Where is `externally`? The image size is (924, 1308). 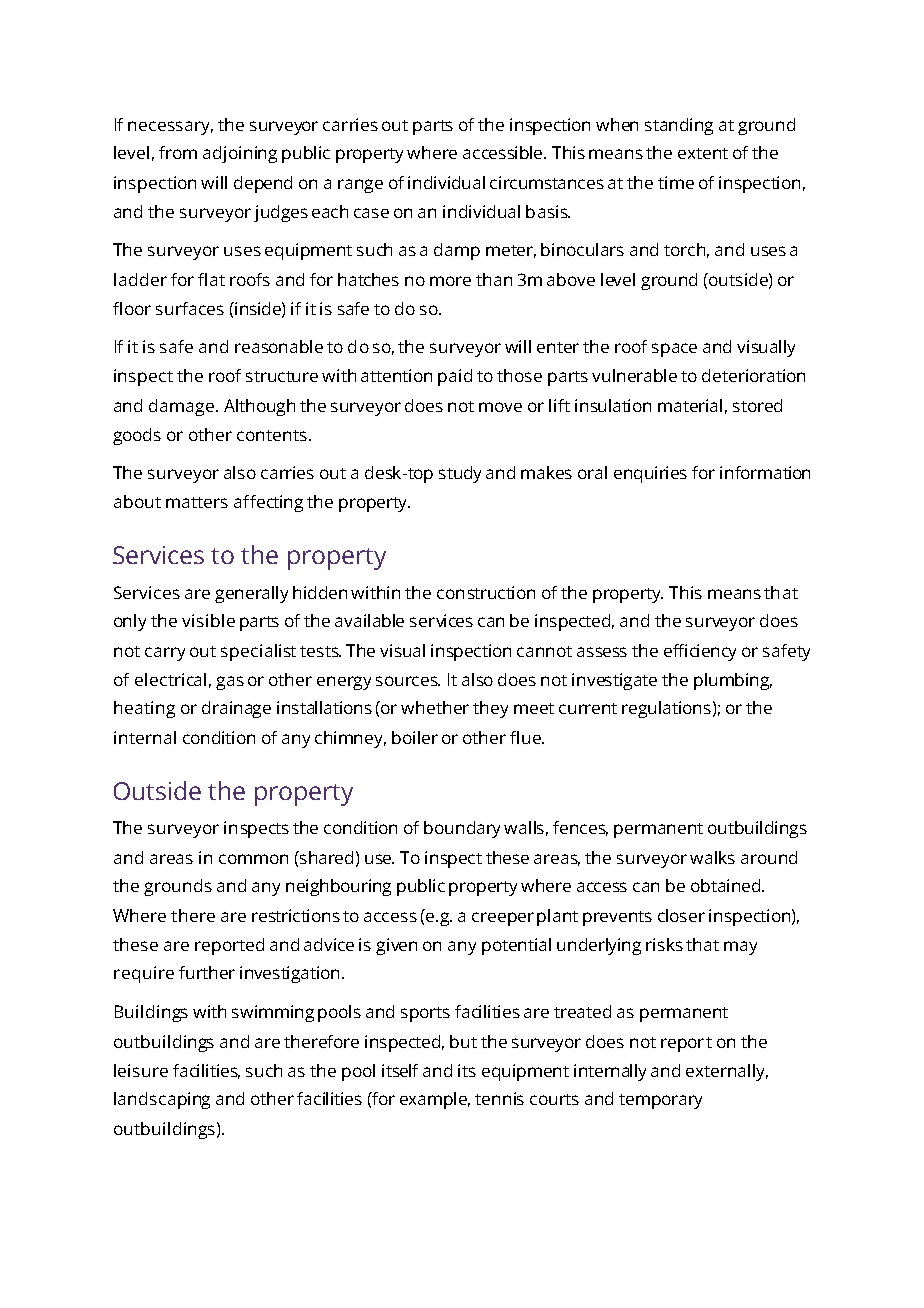
externally is located at coordinates (727, 1072).
